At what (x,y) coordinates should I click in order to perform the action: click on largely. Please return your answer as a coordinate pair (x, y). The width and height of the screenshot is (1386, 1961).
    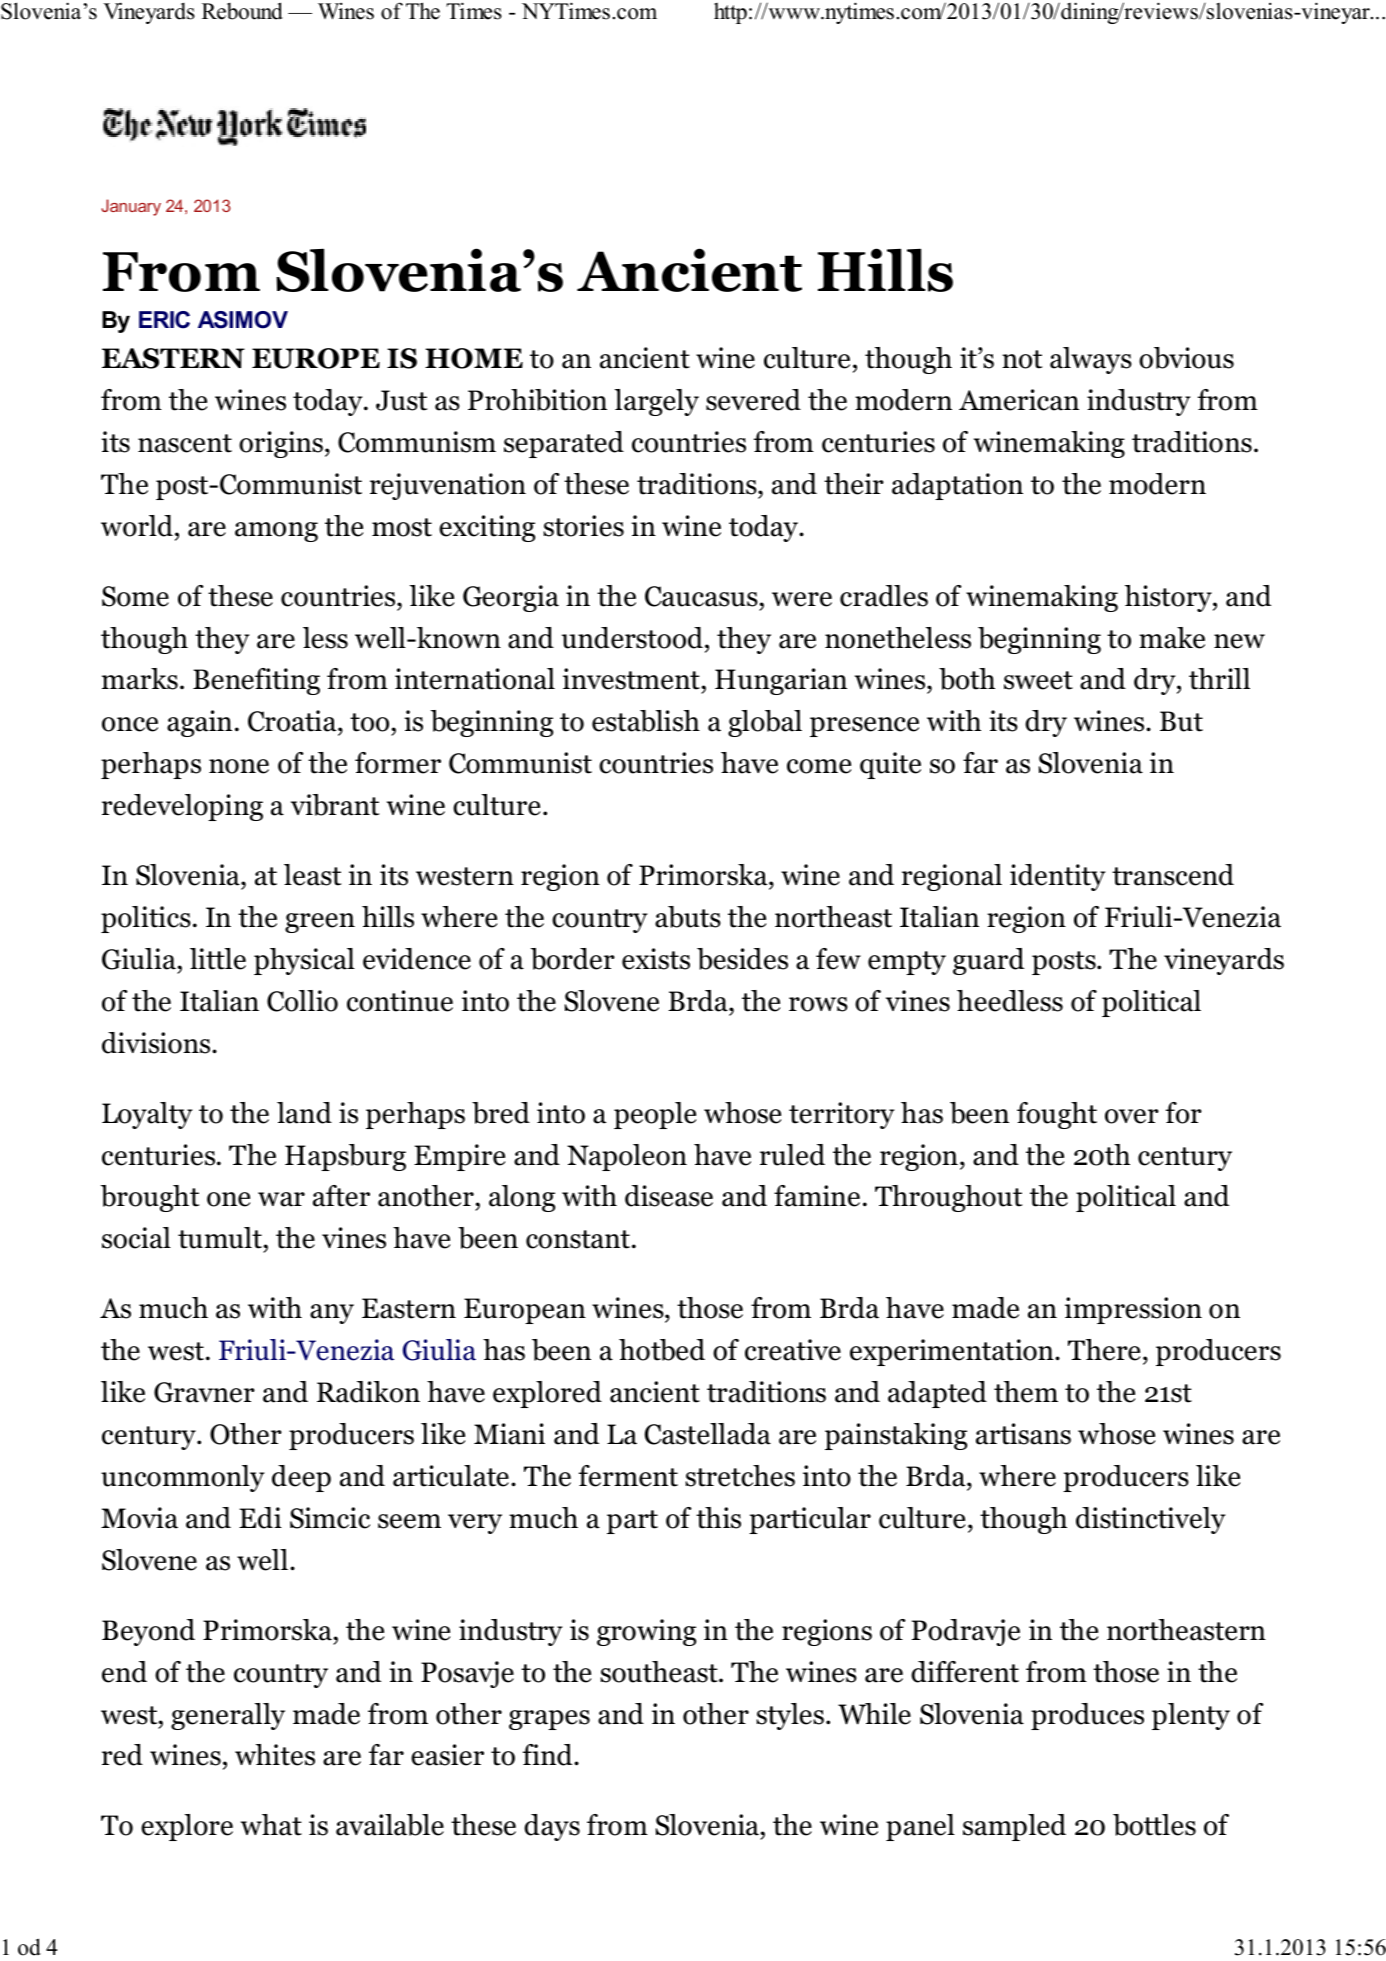
    Looking at the image, I should click on (657, 402).
